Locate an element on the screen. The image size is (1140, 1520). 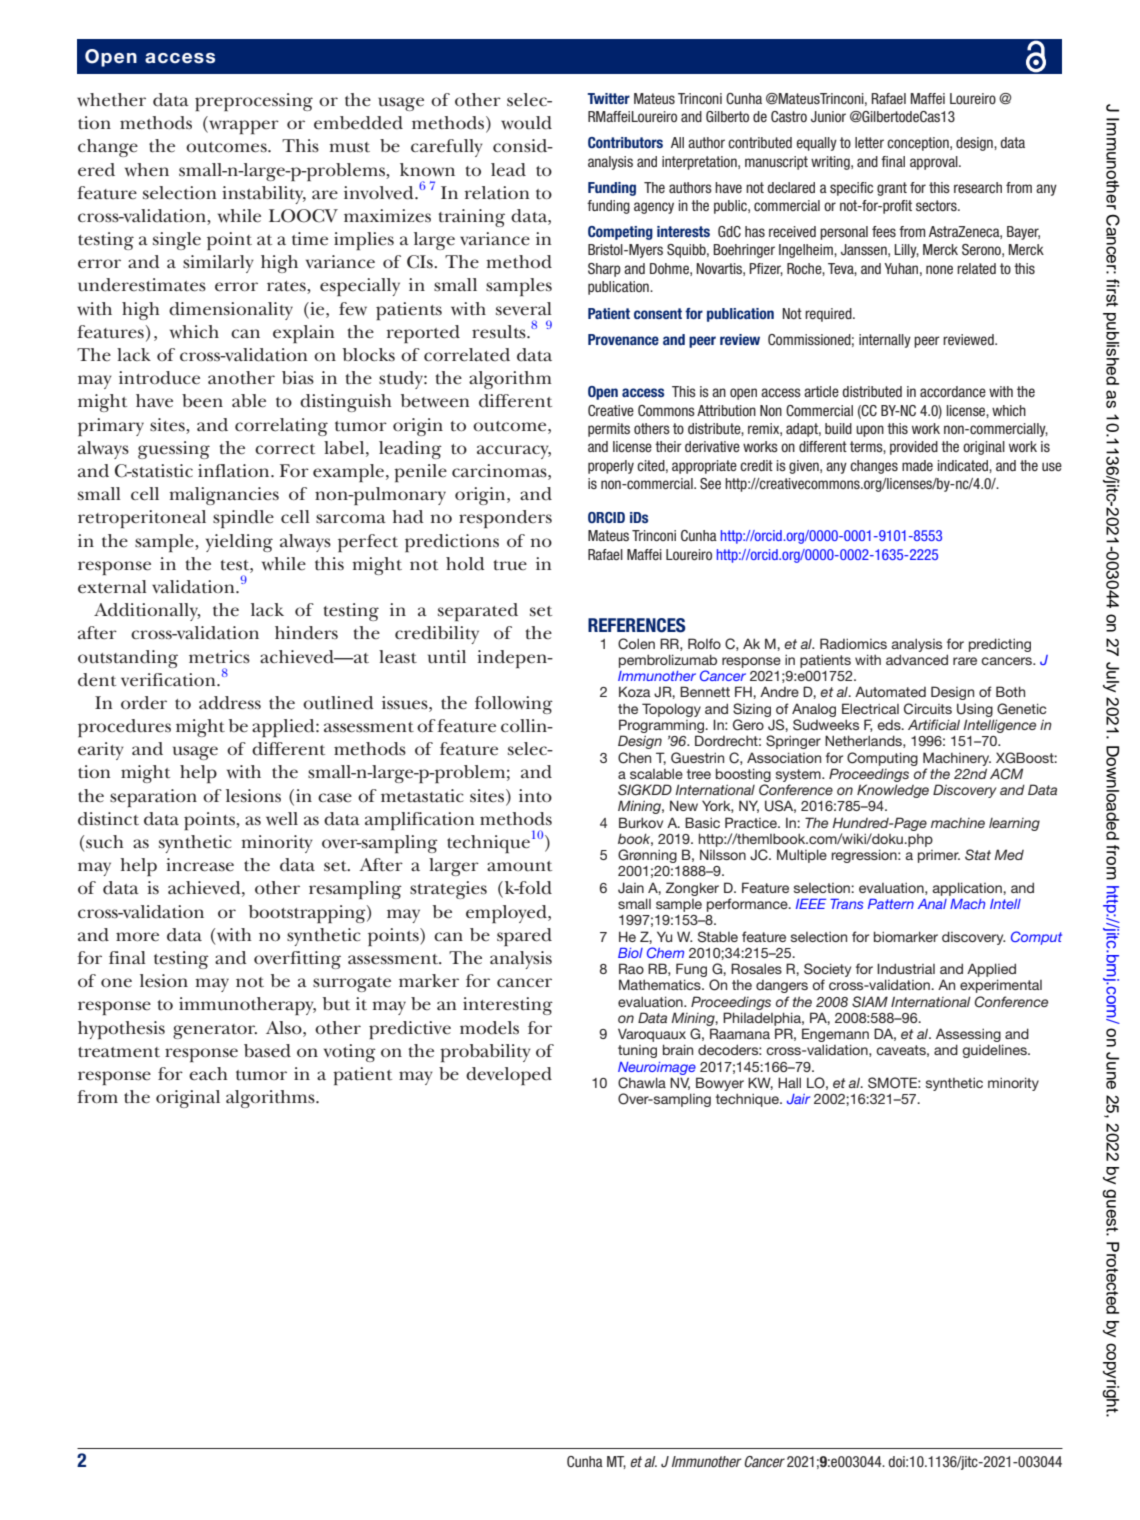
primer is located at coordinates (939, 856).
